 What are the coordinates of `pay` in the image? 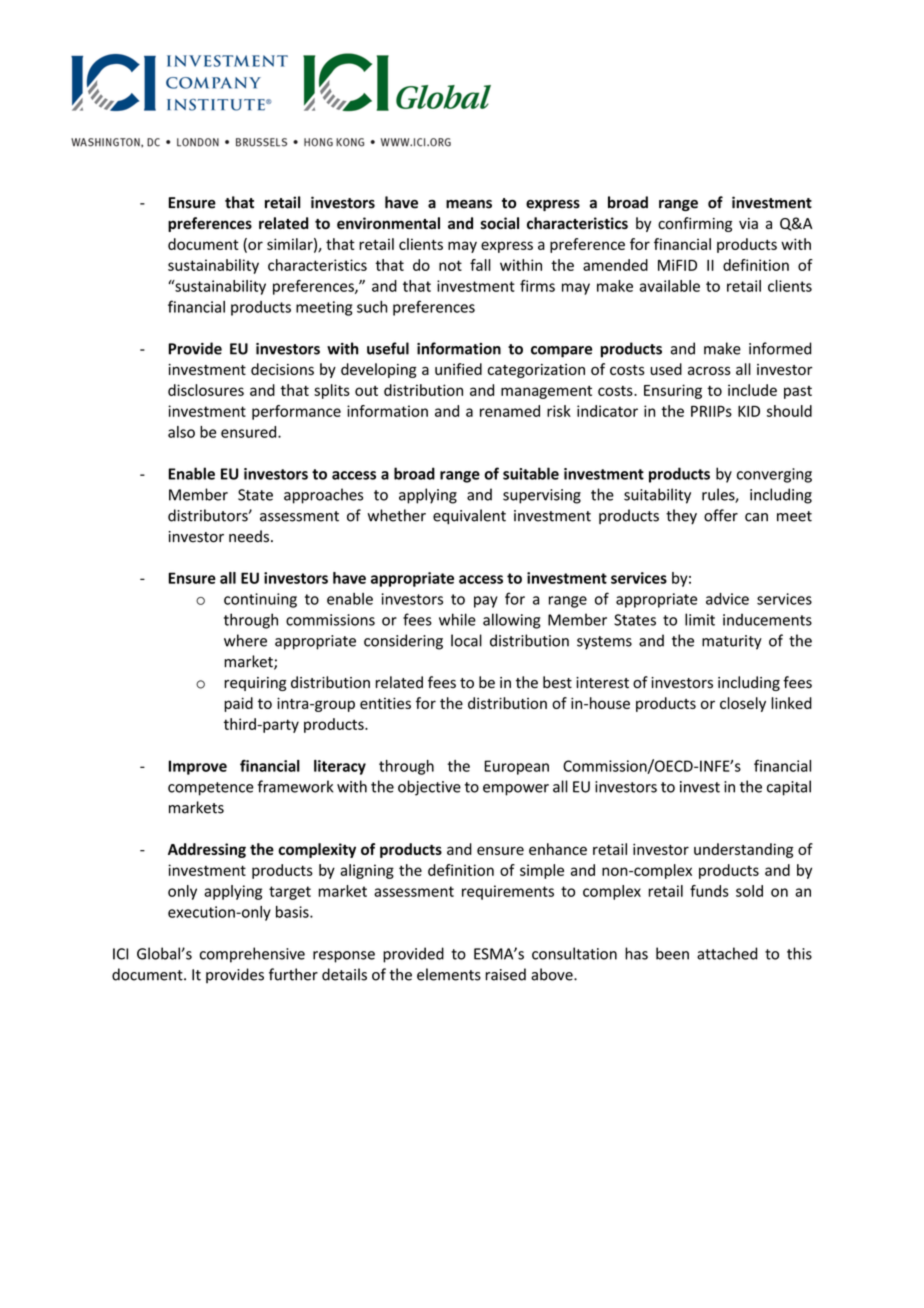 It's located at (486, 602).
